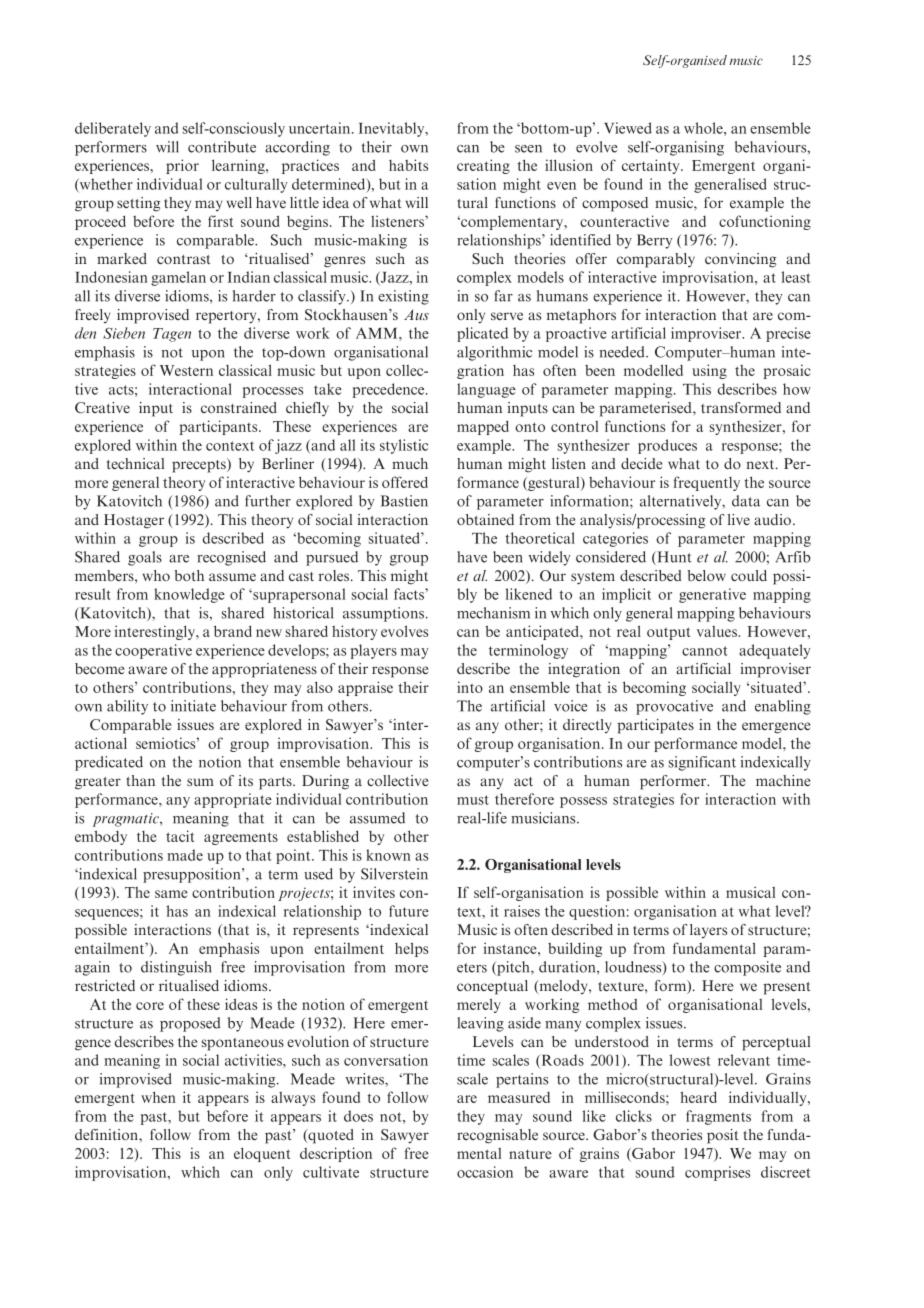 The height and width of the screenshot is (1308, 924). Describe the element at coordinates (182, 166) in the screenshot. I see `prior` at that location.
